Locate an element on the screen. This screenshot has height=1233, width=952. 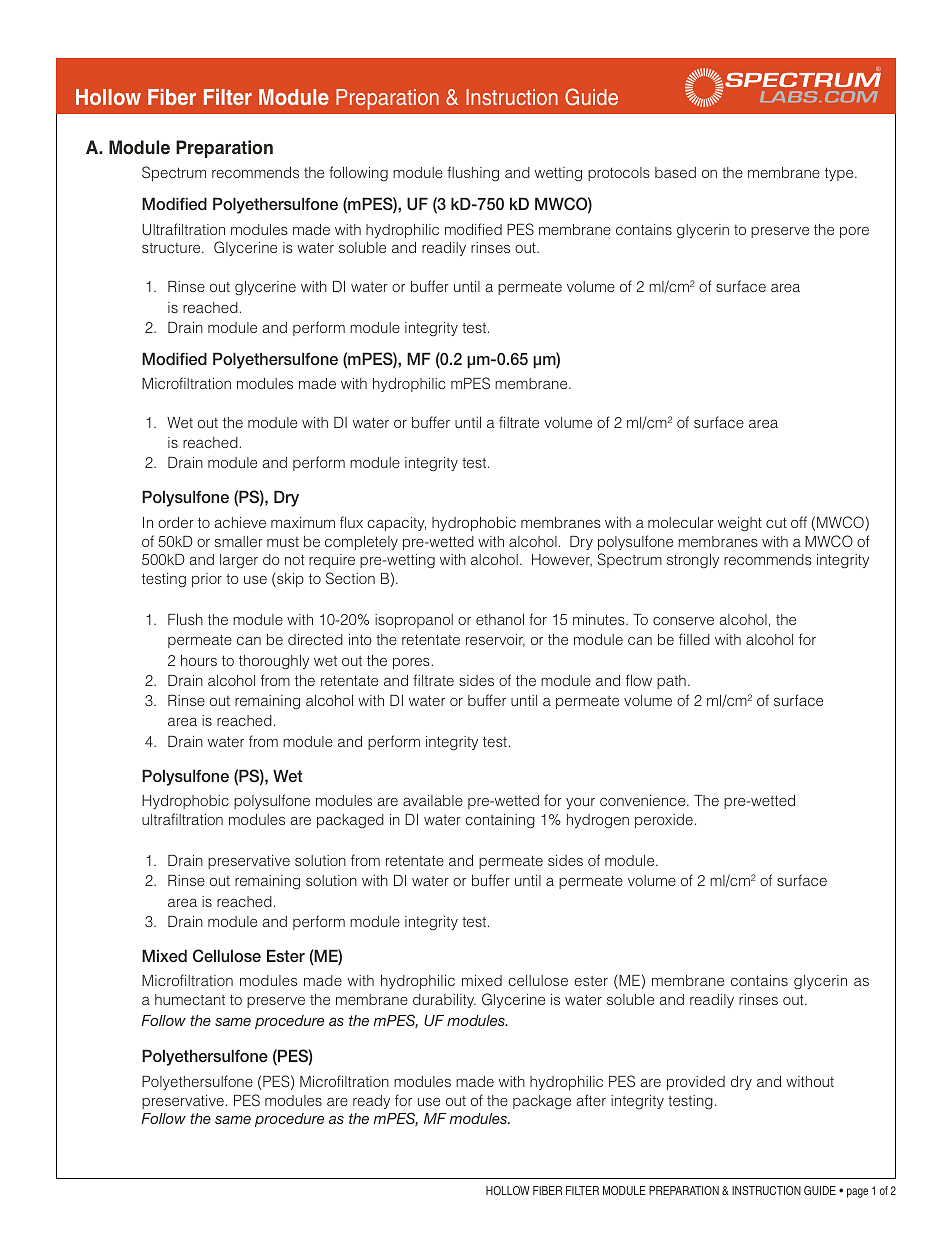
after is located at coordinates (591, 1100).
